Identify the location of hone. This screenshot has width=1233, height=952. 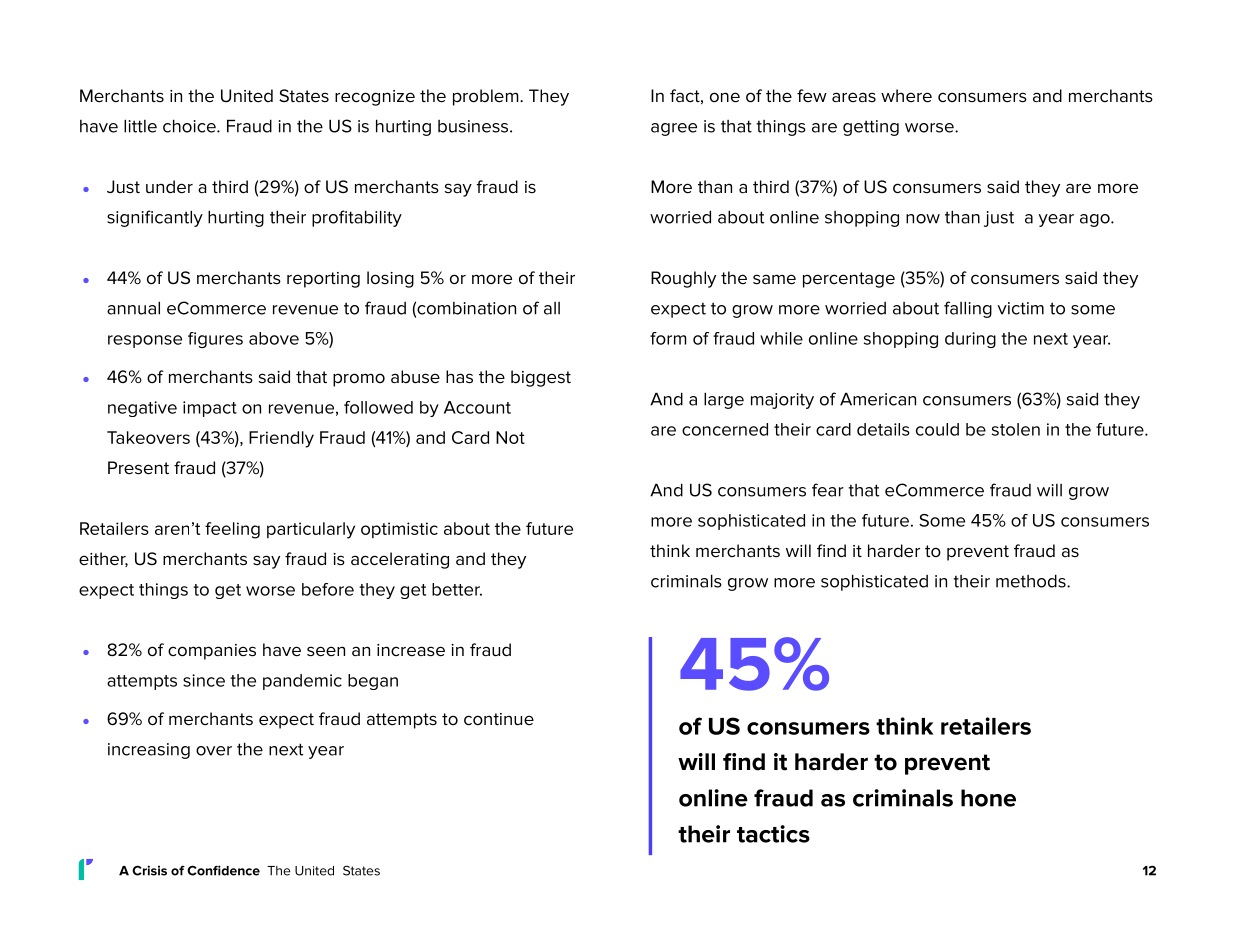
(988, 798).
